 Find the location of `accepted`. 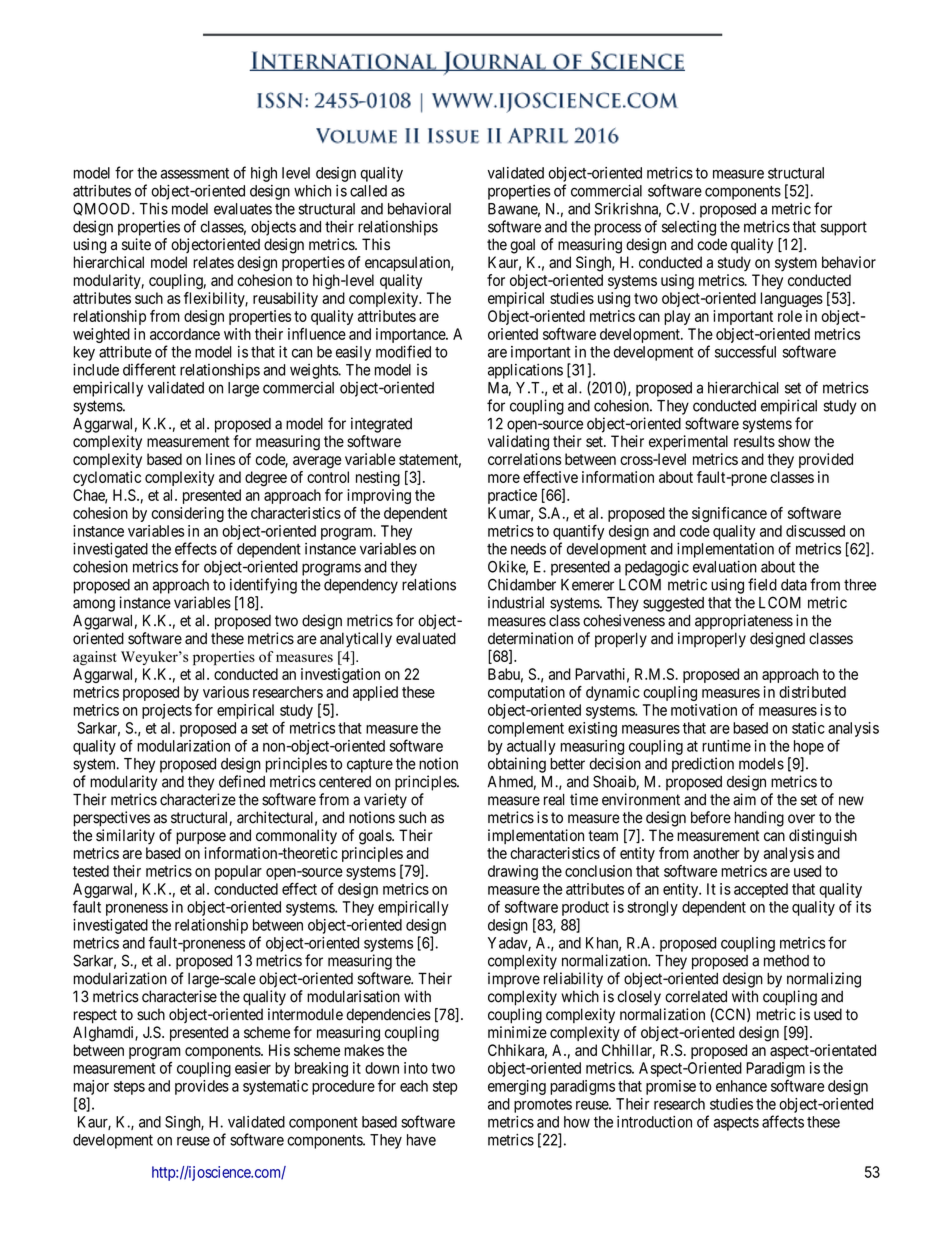

accepted is located at coordinates (761, 890).
